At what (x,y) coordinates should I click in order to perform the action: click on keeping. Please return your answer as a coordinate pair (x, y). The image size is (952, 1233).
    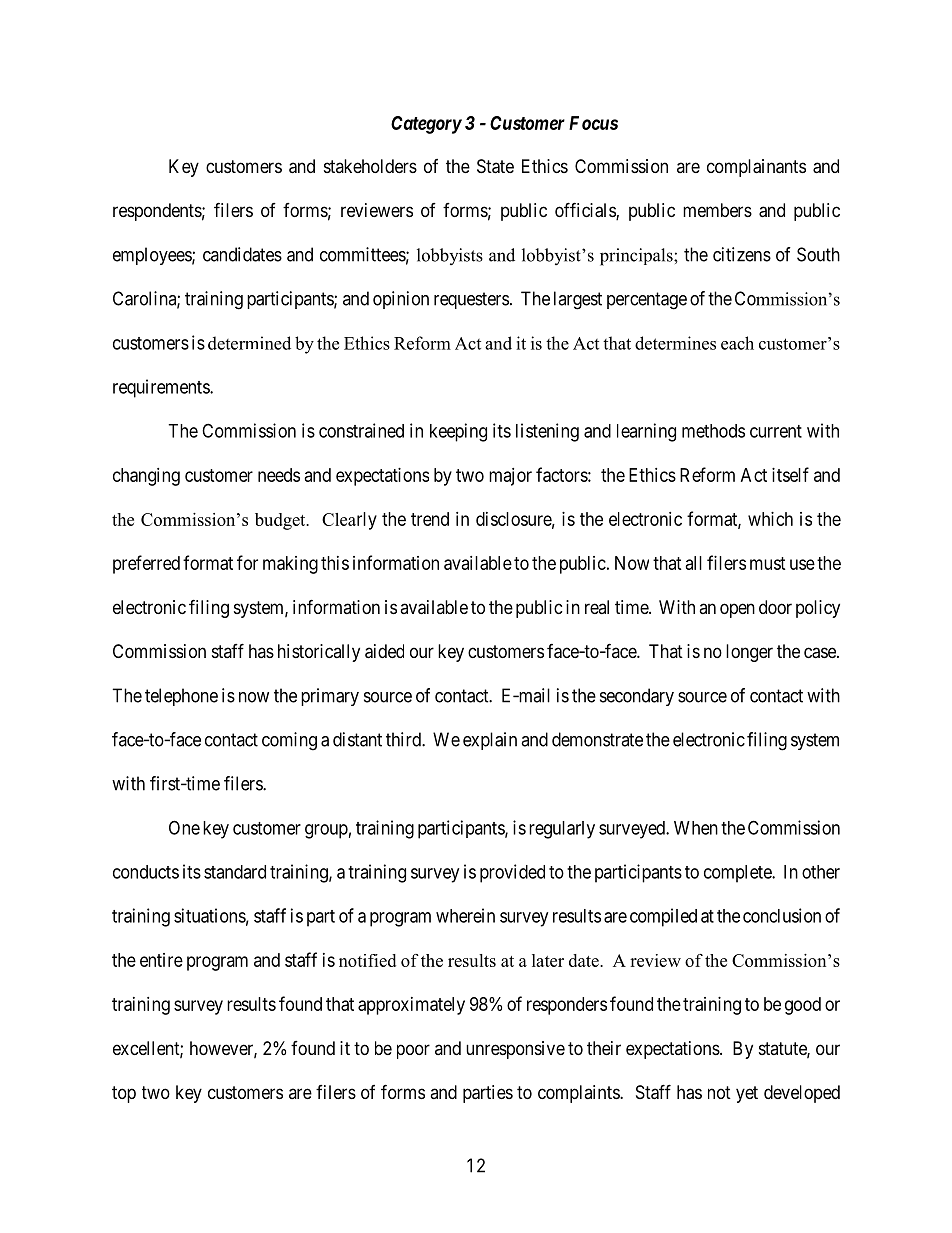
    Looking at the image, I should click on (458, 432).
